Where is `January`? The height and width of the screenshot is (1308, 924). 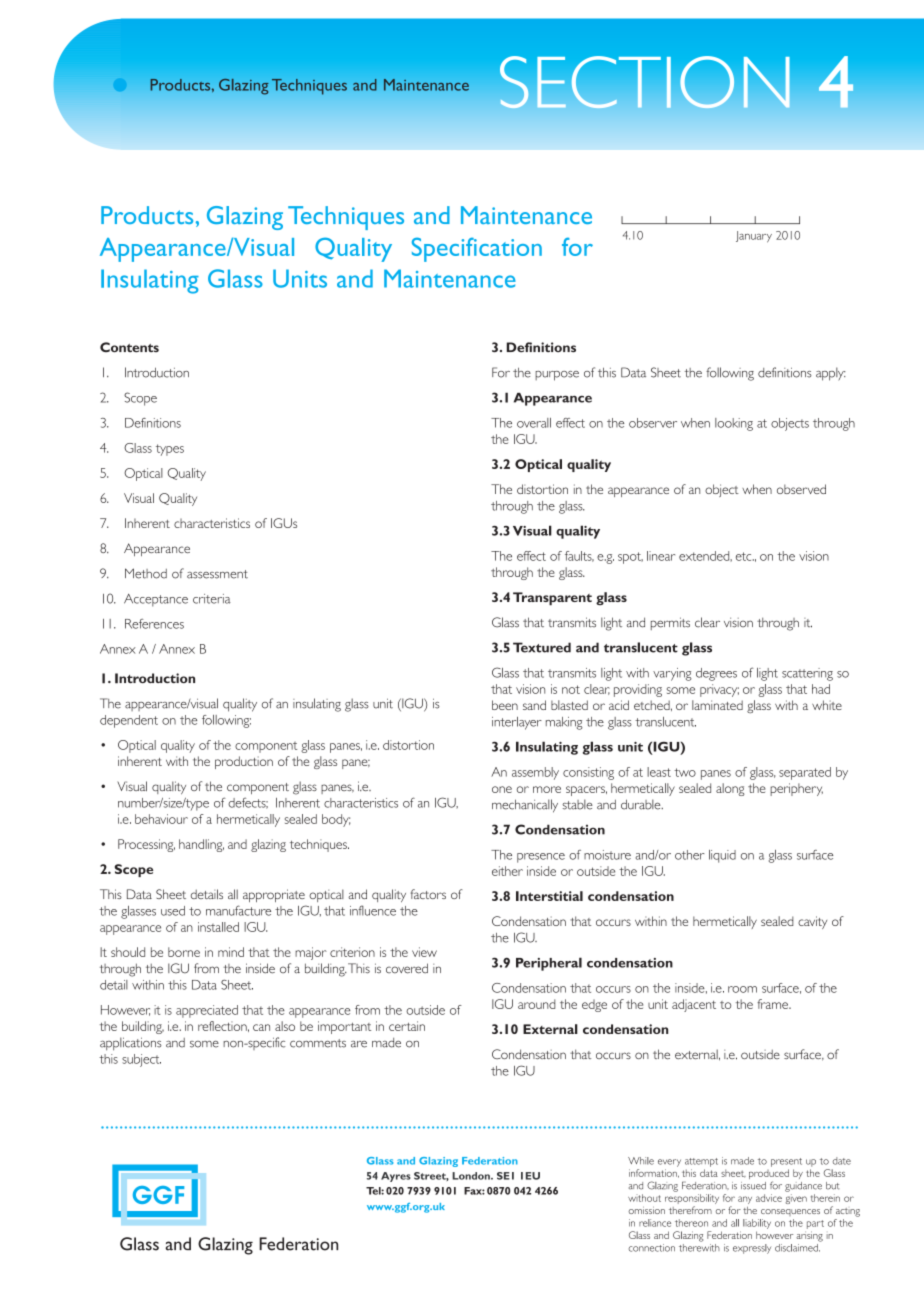
January is located at coordinates (754, 237).
